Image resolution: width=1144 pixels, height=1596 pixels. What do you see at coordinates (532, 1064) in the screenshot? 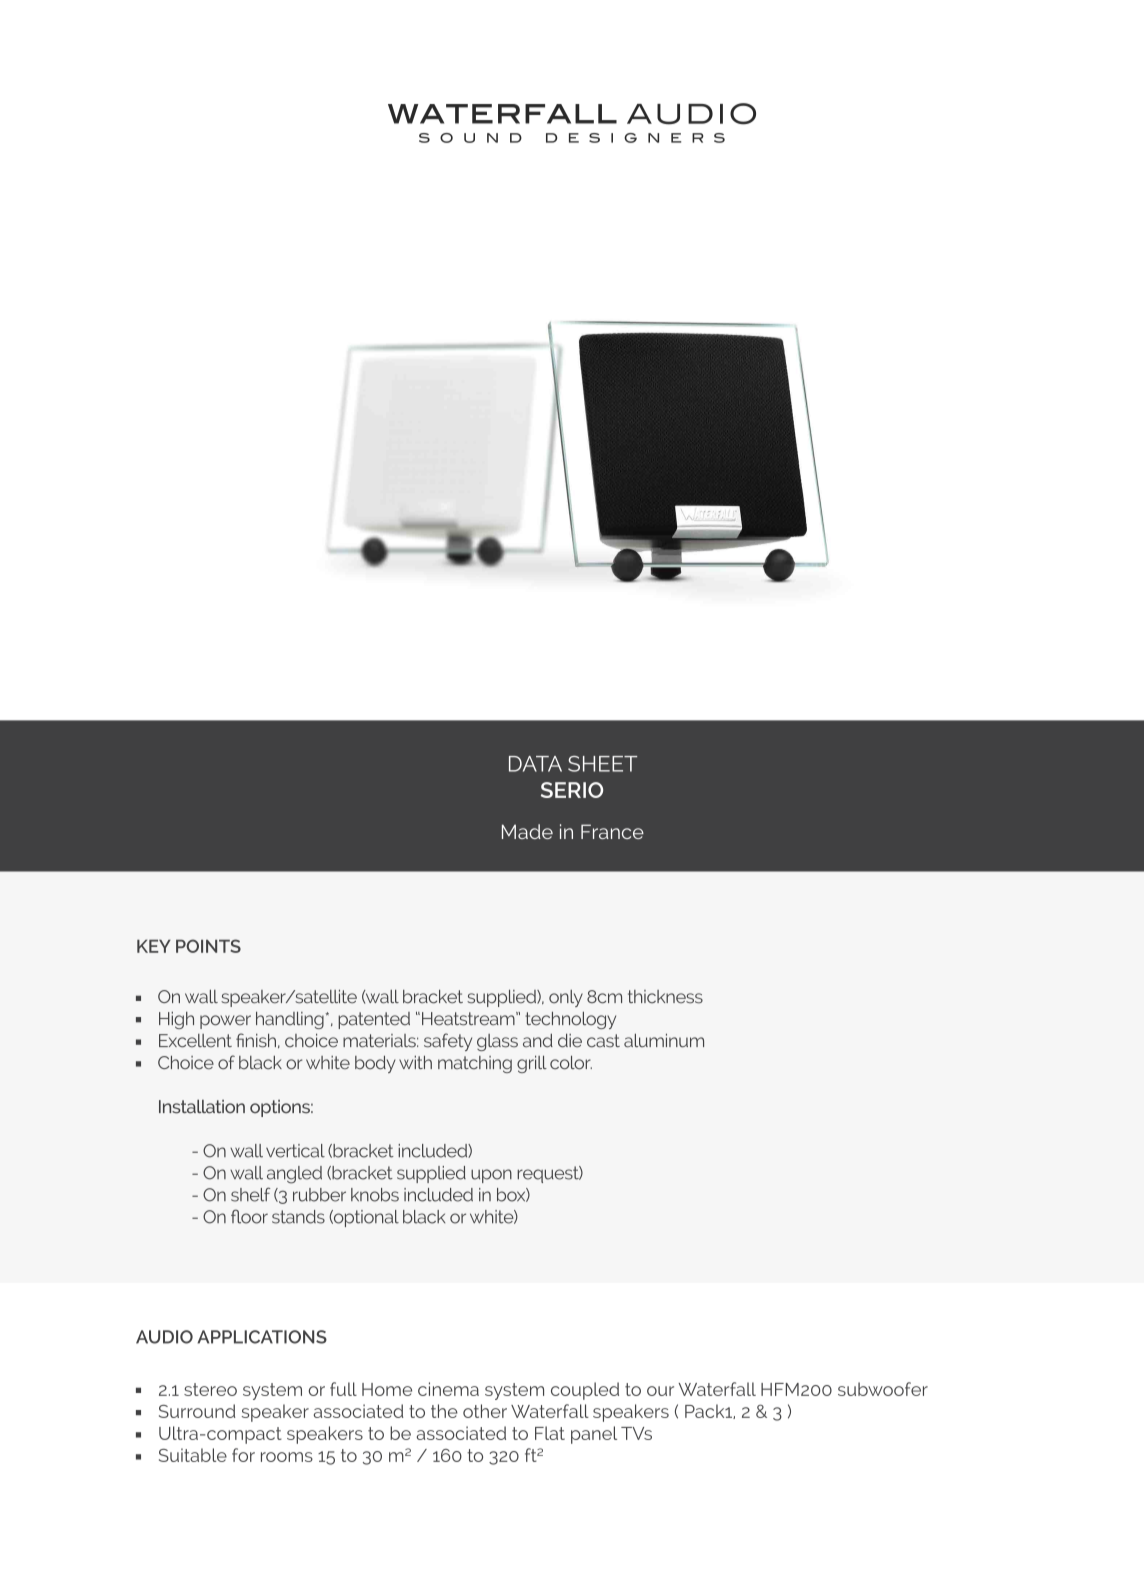
I see `grill` at bounding box center [532, 1064].
